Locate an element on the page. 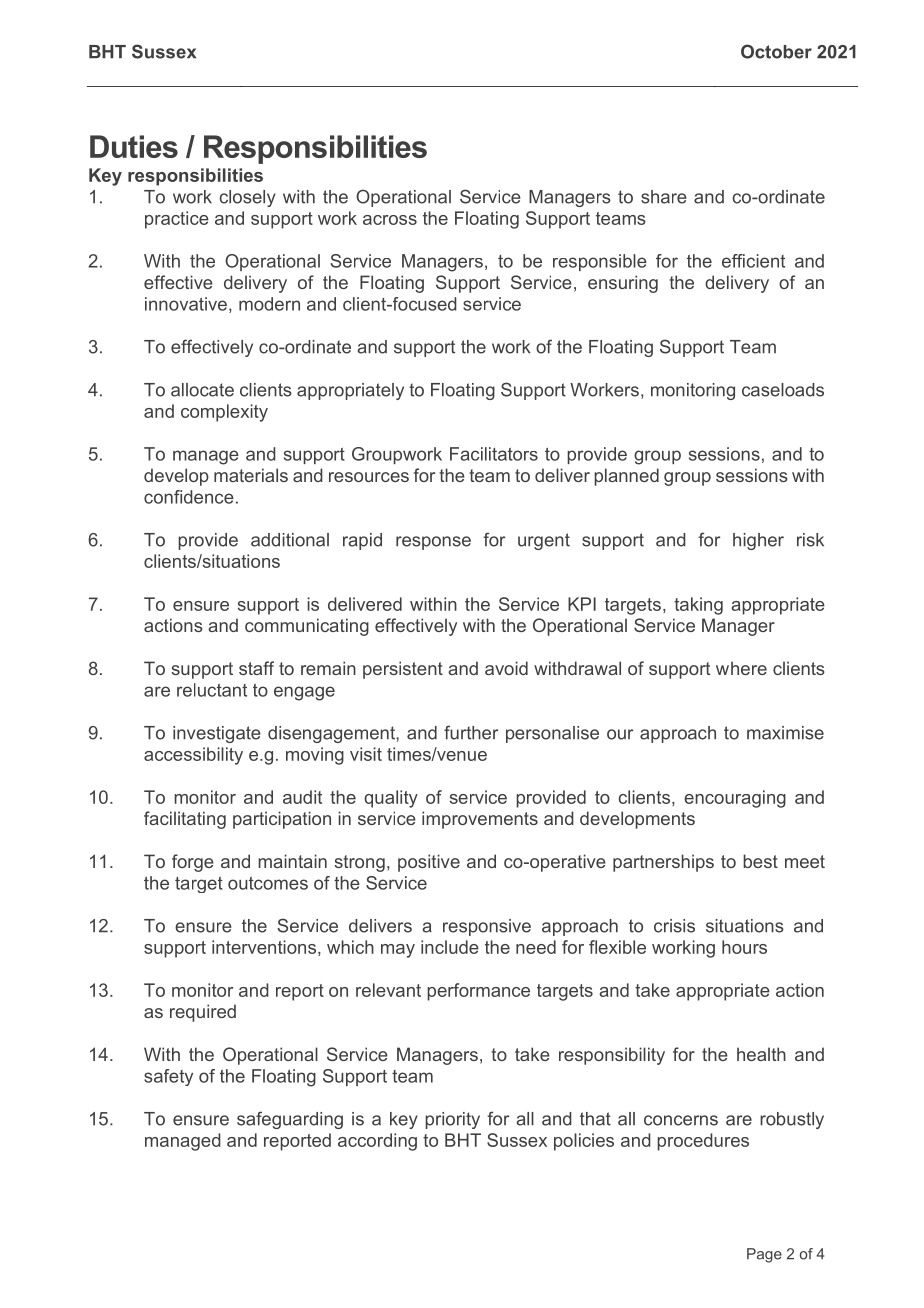 The width and height of the image is (924, 1308). Duties is located at coordinates (134, 146).
